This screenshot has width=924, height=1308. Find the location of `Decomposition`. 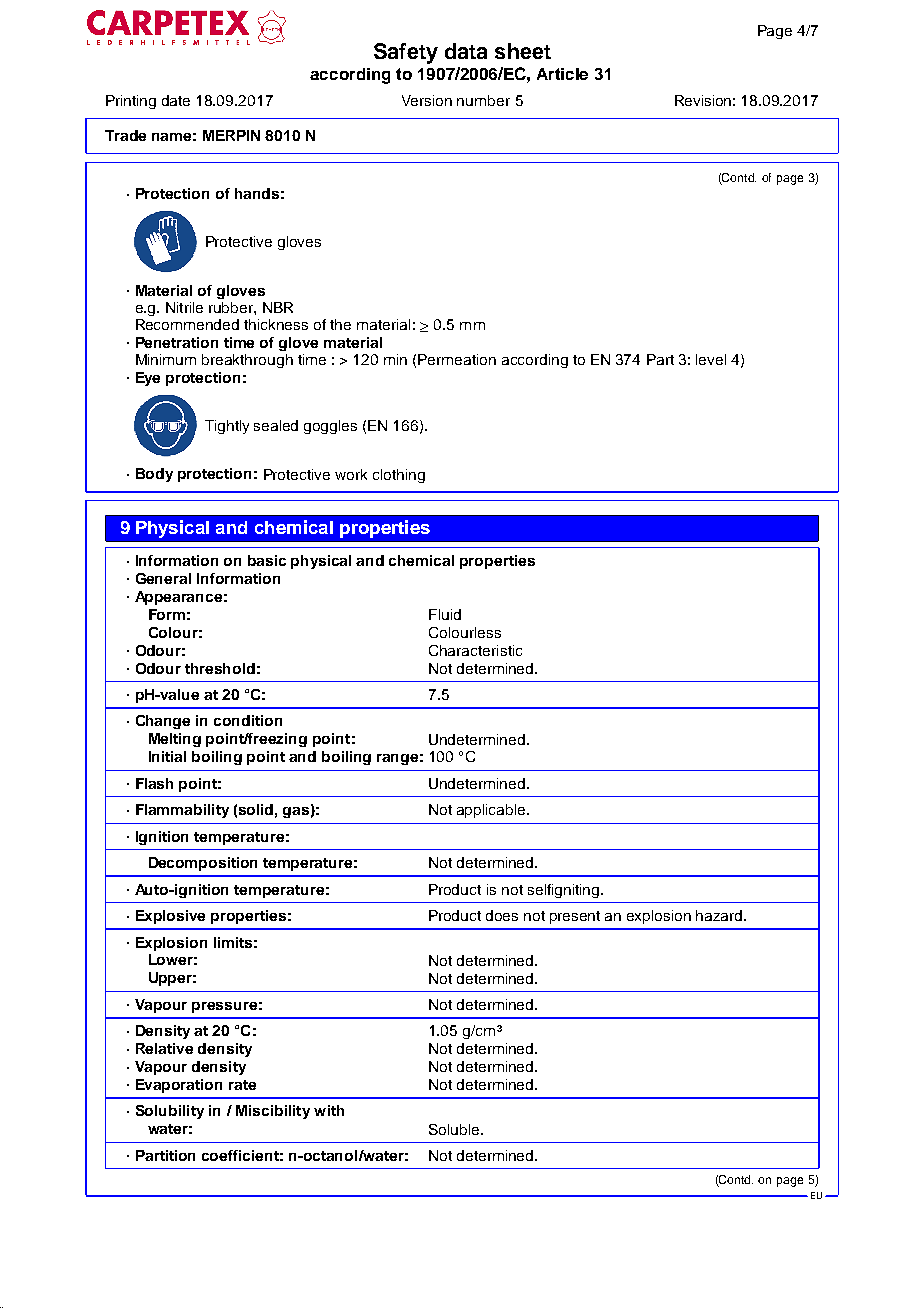

Decomposition is located at coordinates (203, 864).
